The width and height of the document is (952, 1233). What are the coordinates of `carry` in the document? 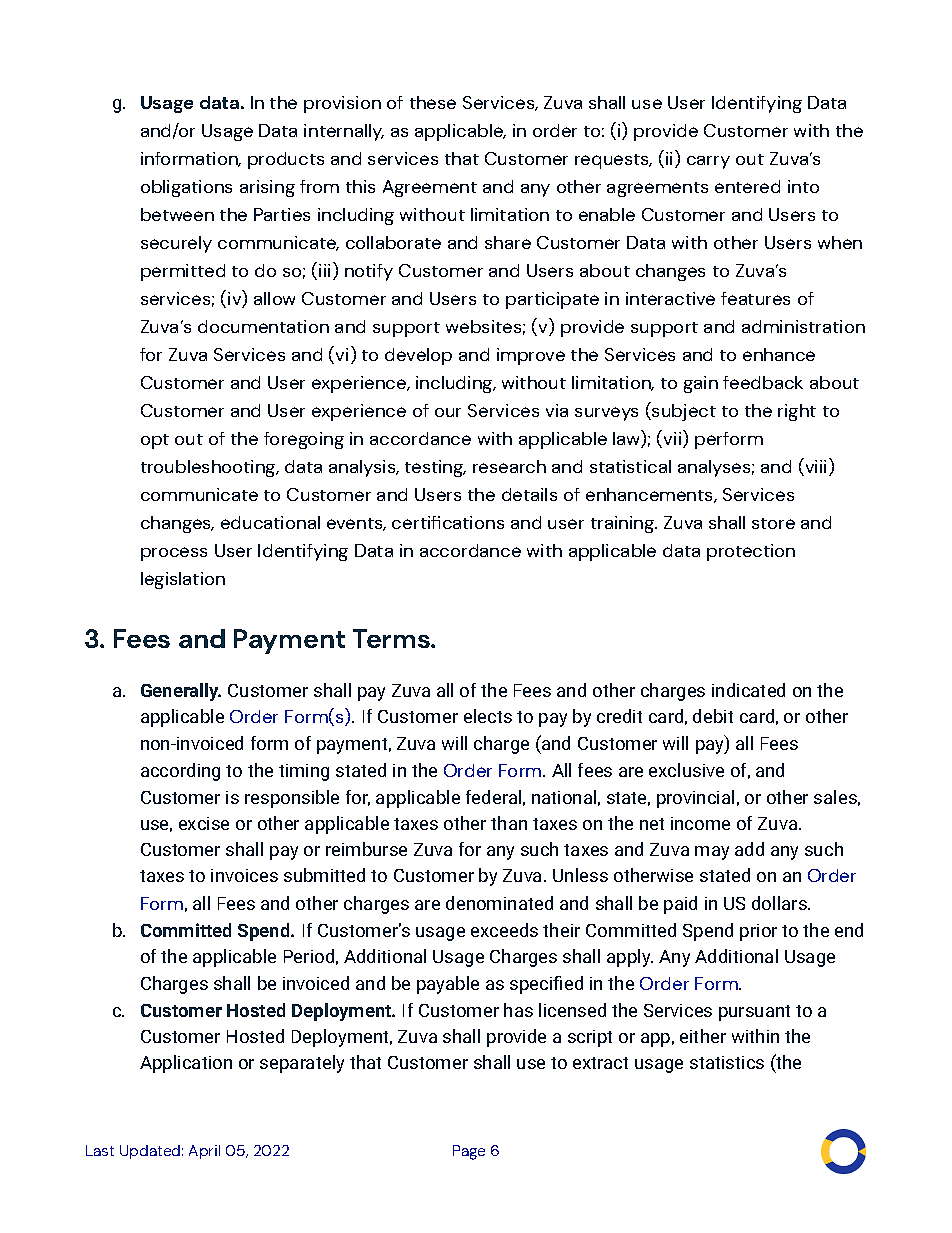 It's located at (708, 162).
